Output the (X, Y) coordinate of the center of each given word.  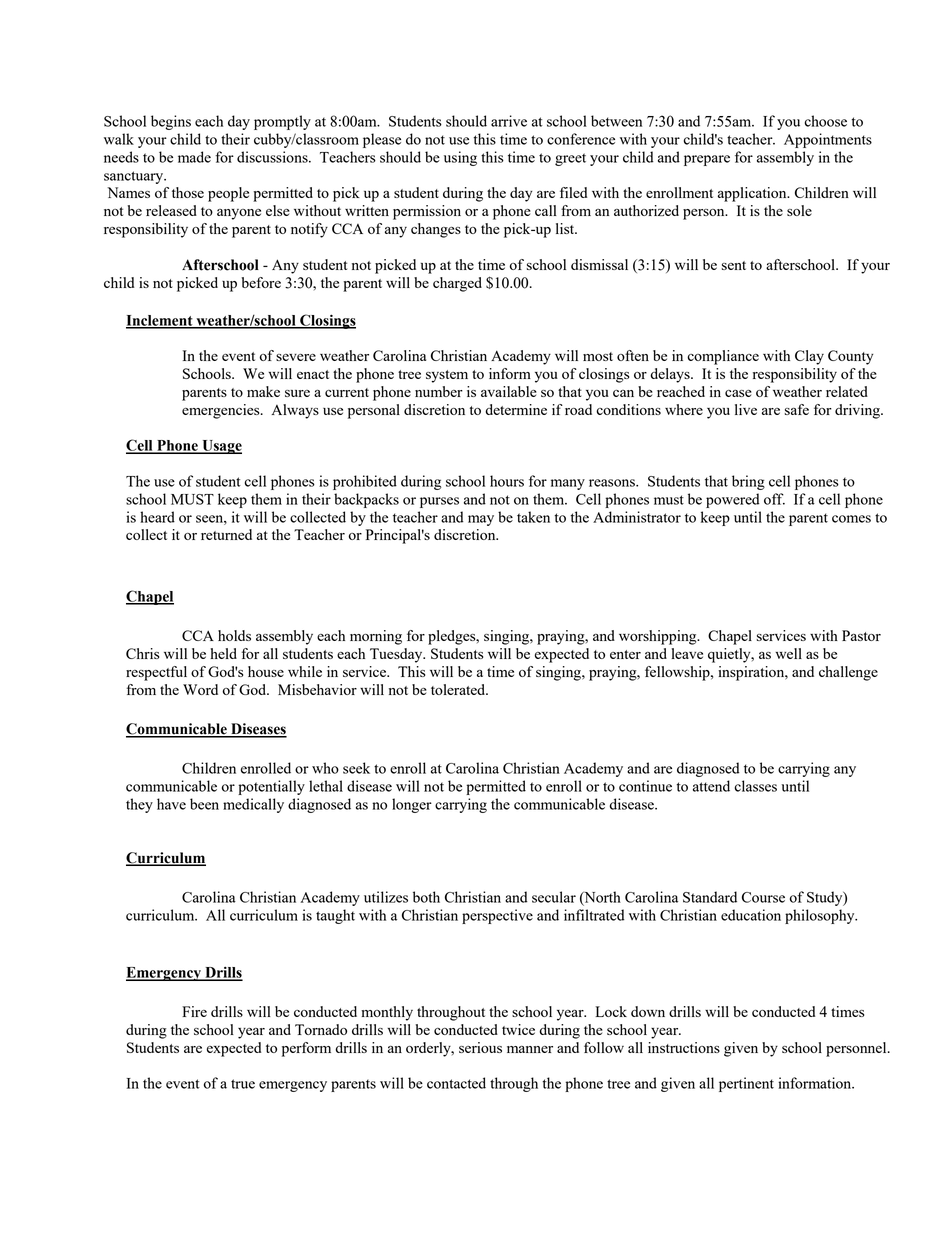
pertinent (746, 1084)
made (194, 157)
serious (480, 1047)
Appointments (828, 140)
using (460, 158)
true (243, 1084)
